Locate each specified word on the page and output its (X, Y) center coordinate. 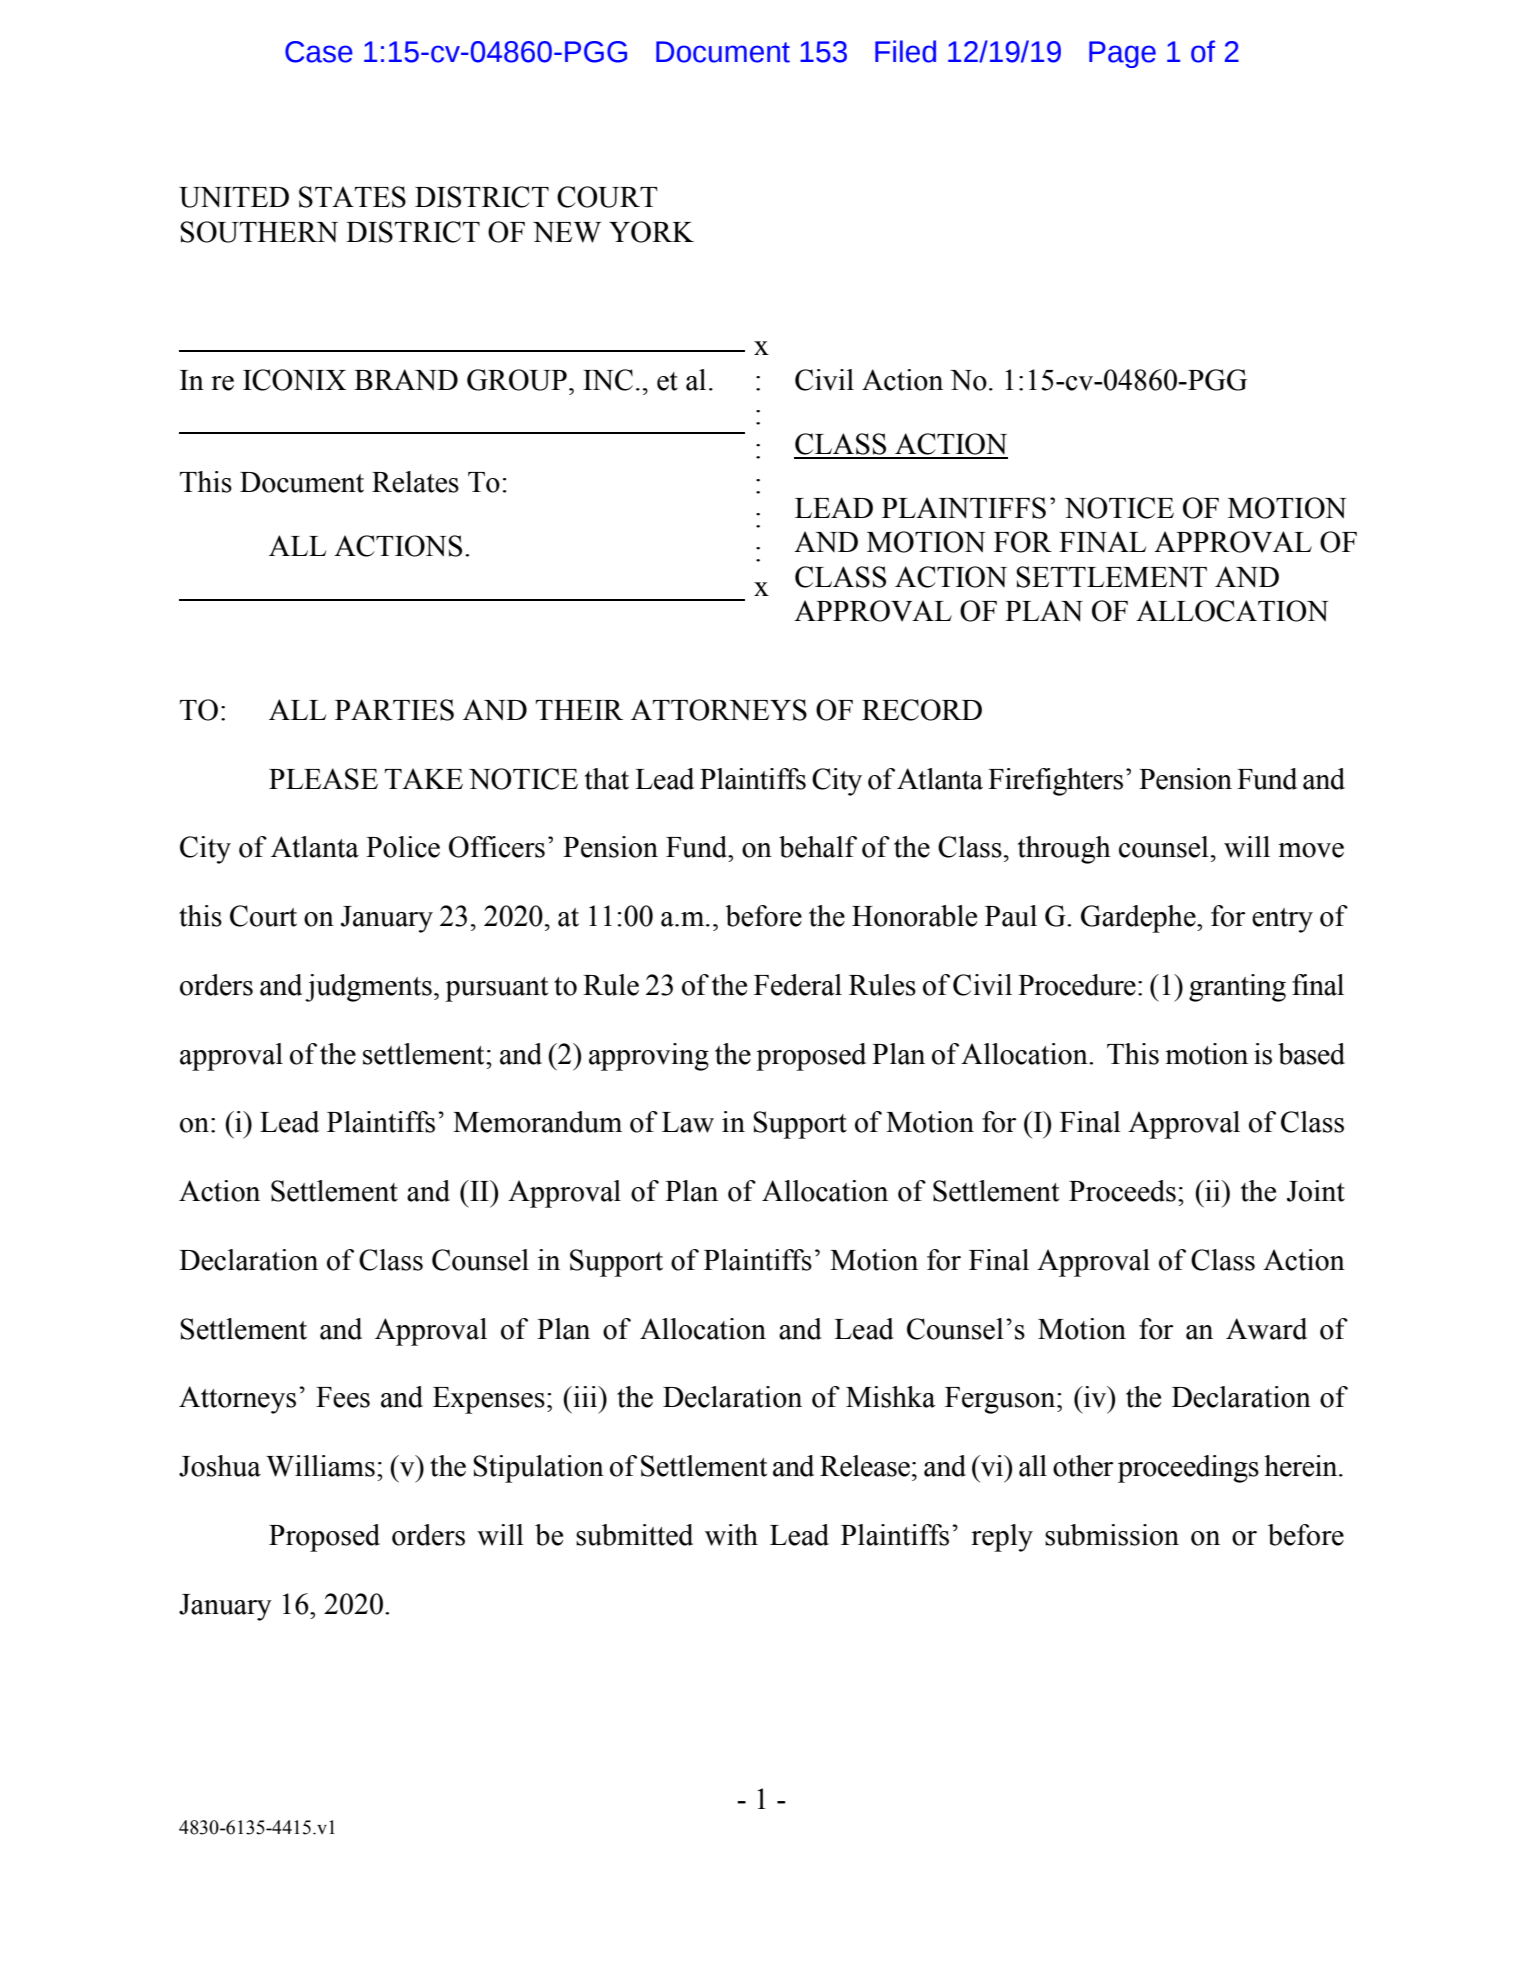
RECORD (922, 710)
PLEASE (323, 779)
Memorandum (537, 1122)
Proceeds (1122, 1191)
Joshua (220, 1466)
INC (608, 380)
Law (688, 1122)
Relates (415, 482)
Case (319, 52)
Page (1122, 54)
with (731, 1535)
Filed (905, 51)
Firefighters (1055, 782)
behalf (818, 847)
